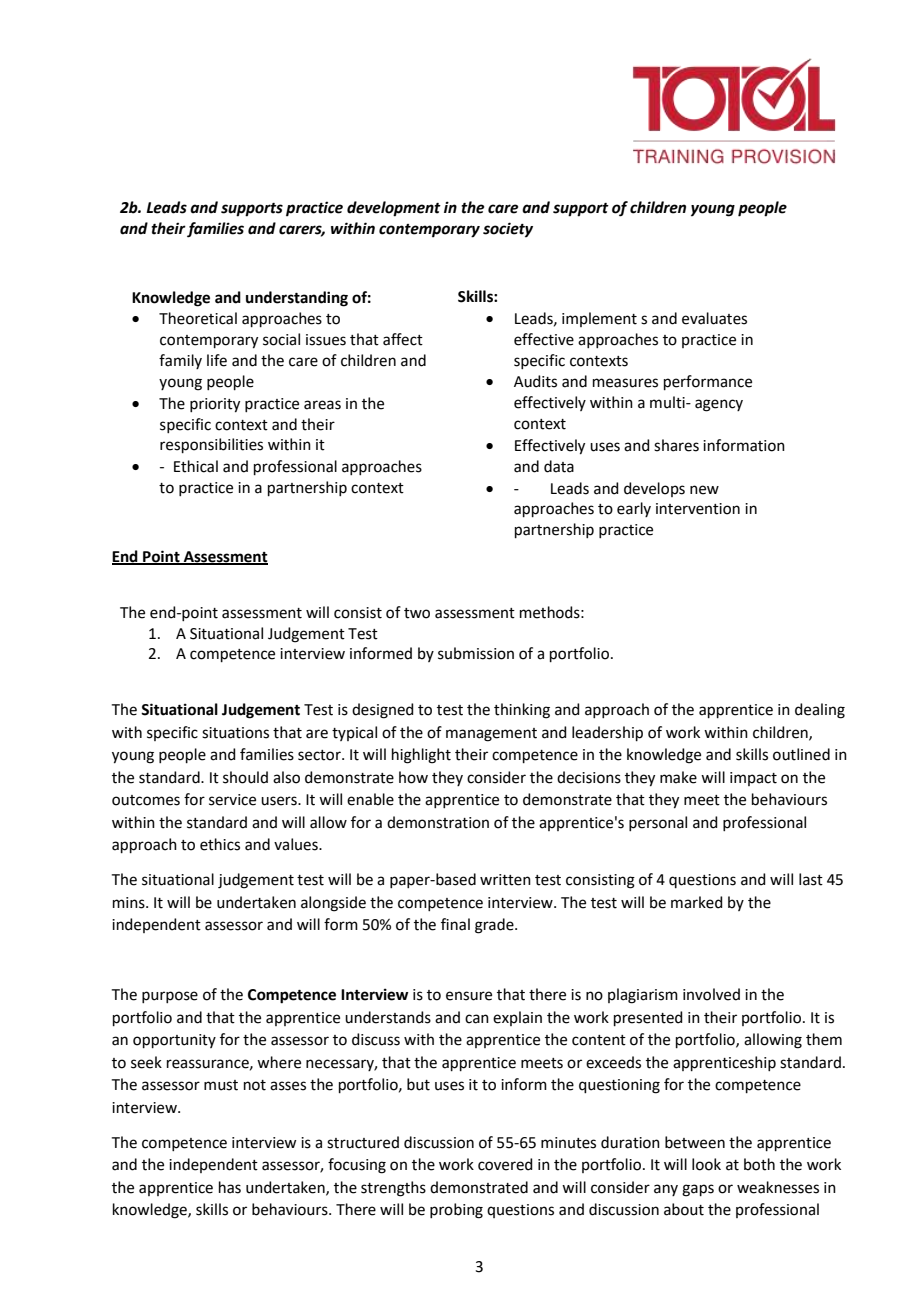 The image size is (924, 1308). What do you see at coordinates (230, 1187) in the screenshot?
I see `has` at bounding box center [230, 1187].
